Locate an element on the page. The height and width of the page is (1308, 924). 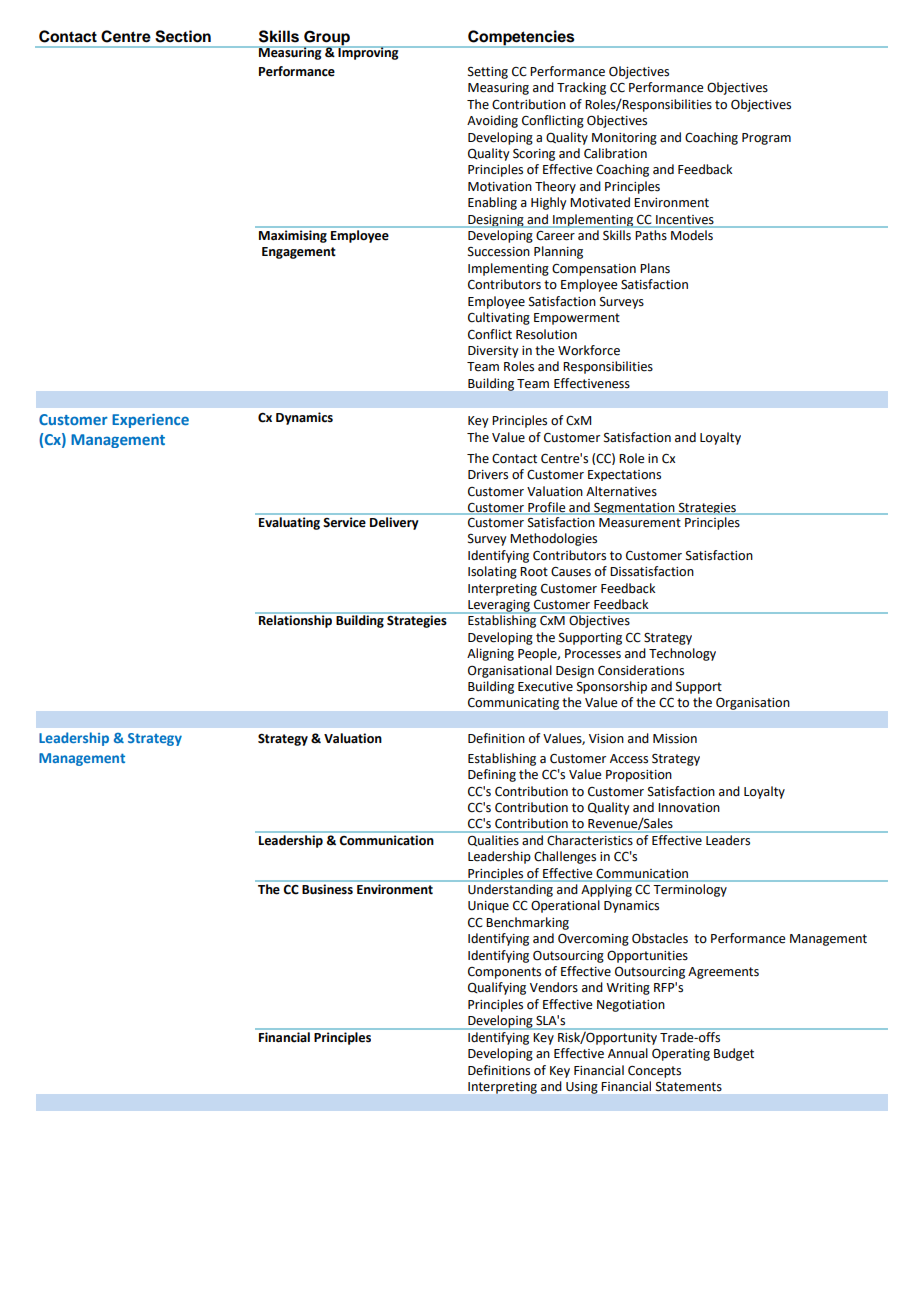
Operating is located at coordinates (681, 1054).
